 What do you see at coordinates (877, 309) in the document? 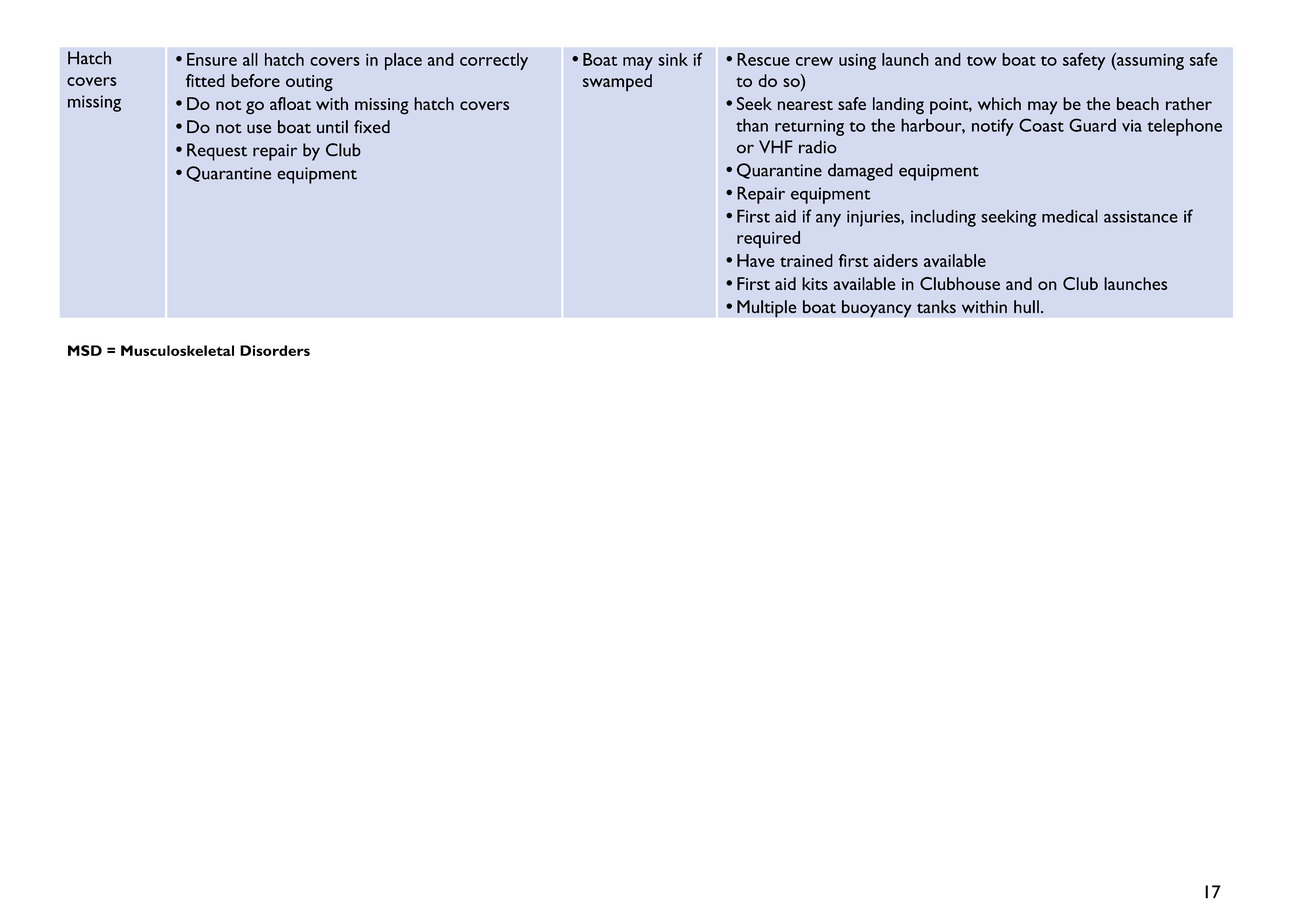
I see `buoyancy` at bounding box center [877, 309].
